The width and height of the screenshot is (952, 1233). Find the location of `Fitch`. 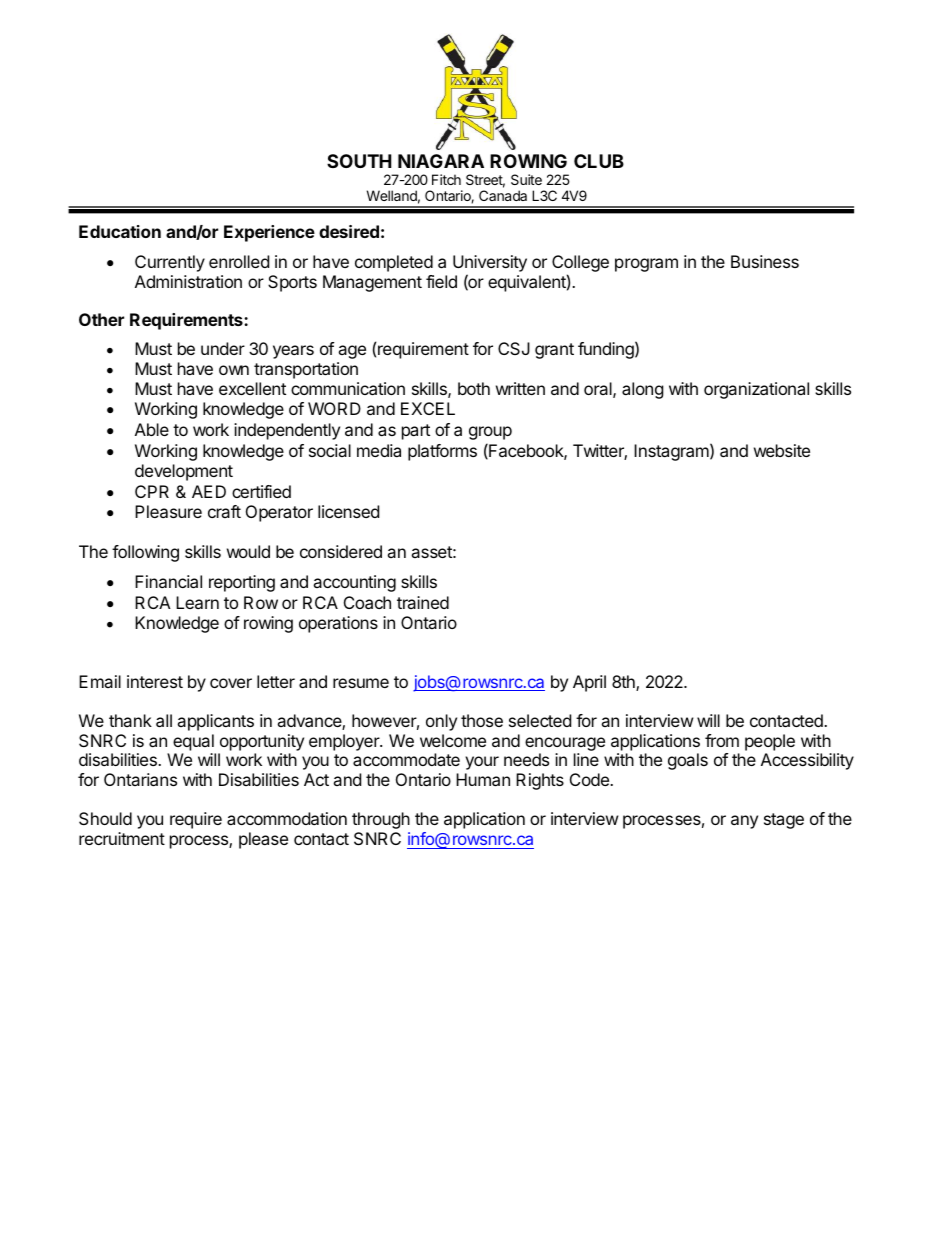

Fitch is located at coordinates (446, 179).
